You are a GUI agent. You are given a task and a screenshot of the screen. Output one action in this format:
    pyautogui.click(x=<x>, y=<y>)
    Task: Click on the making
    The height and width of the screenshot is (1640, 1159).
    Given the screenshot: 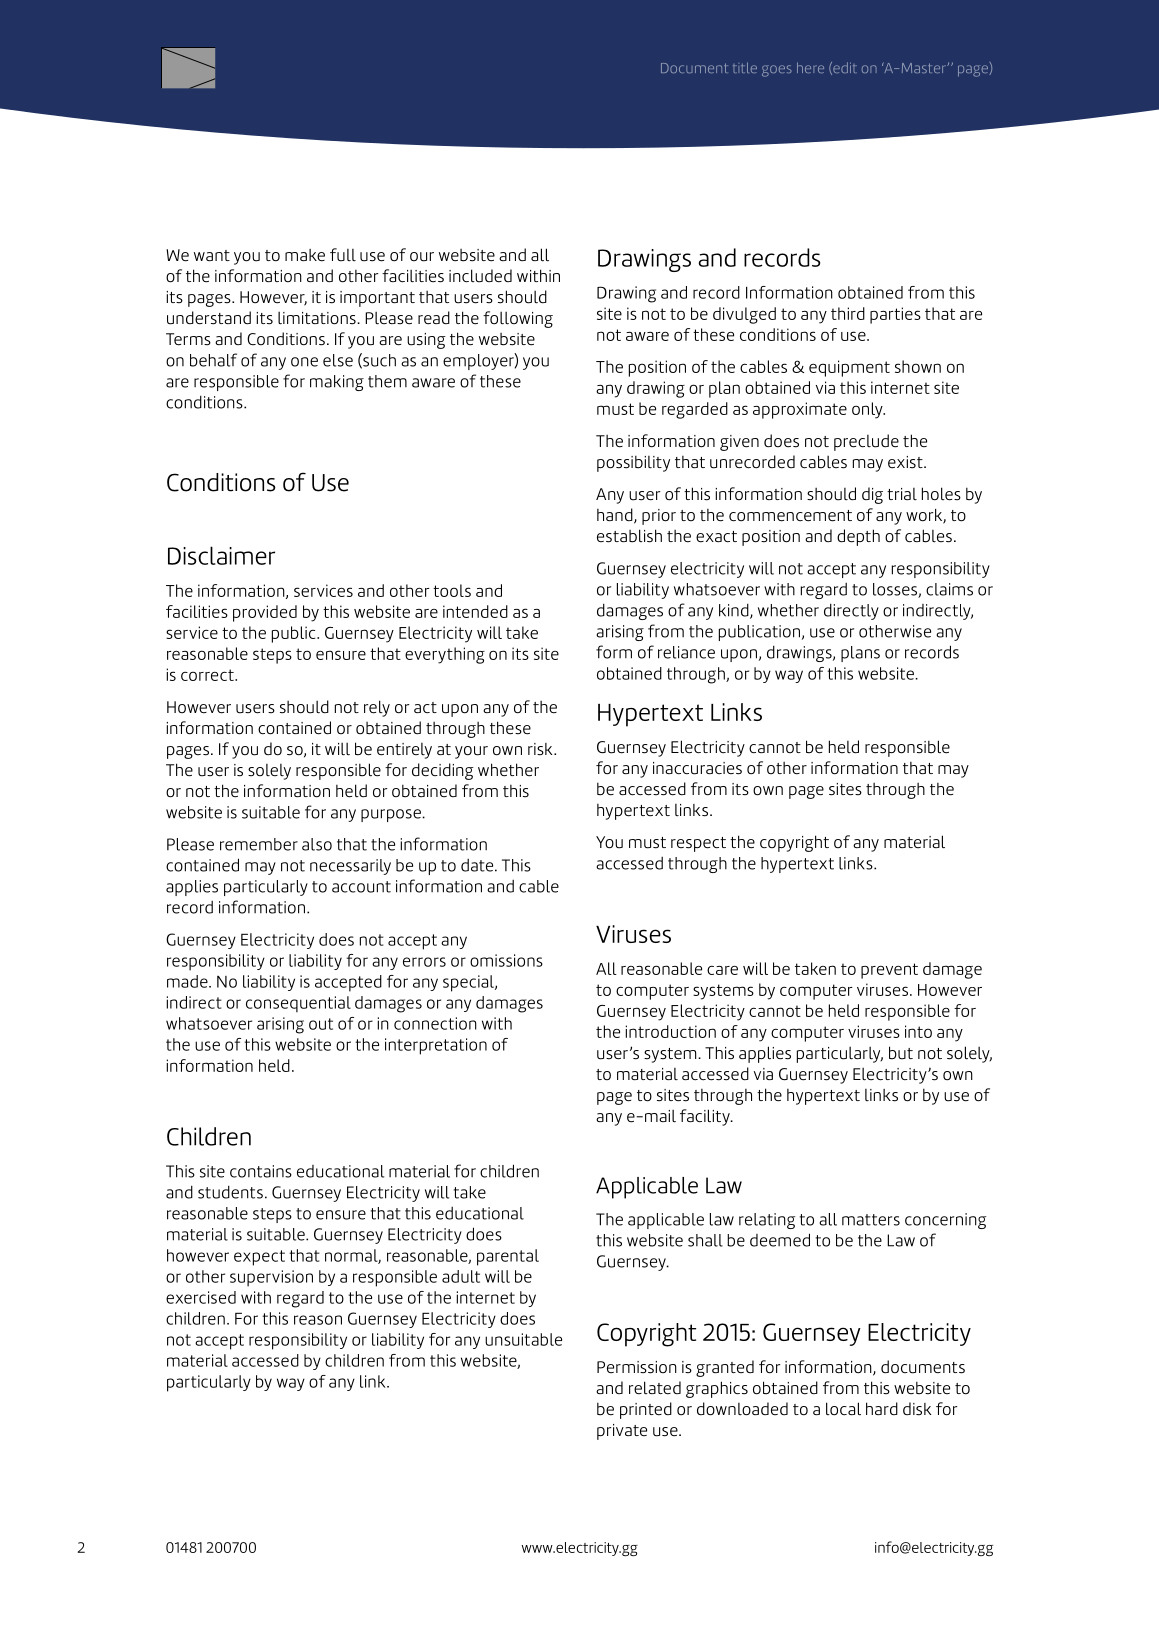 What is the action you would take?
    pyautogui.click(x=337, y=383)
